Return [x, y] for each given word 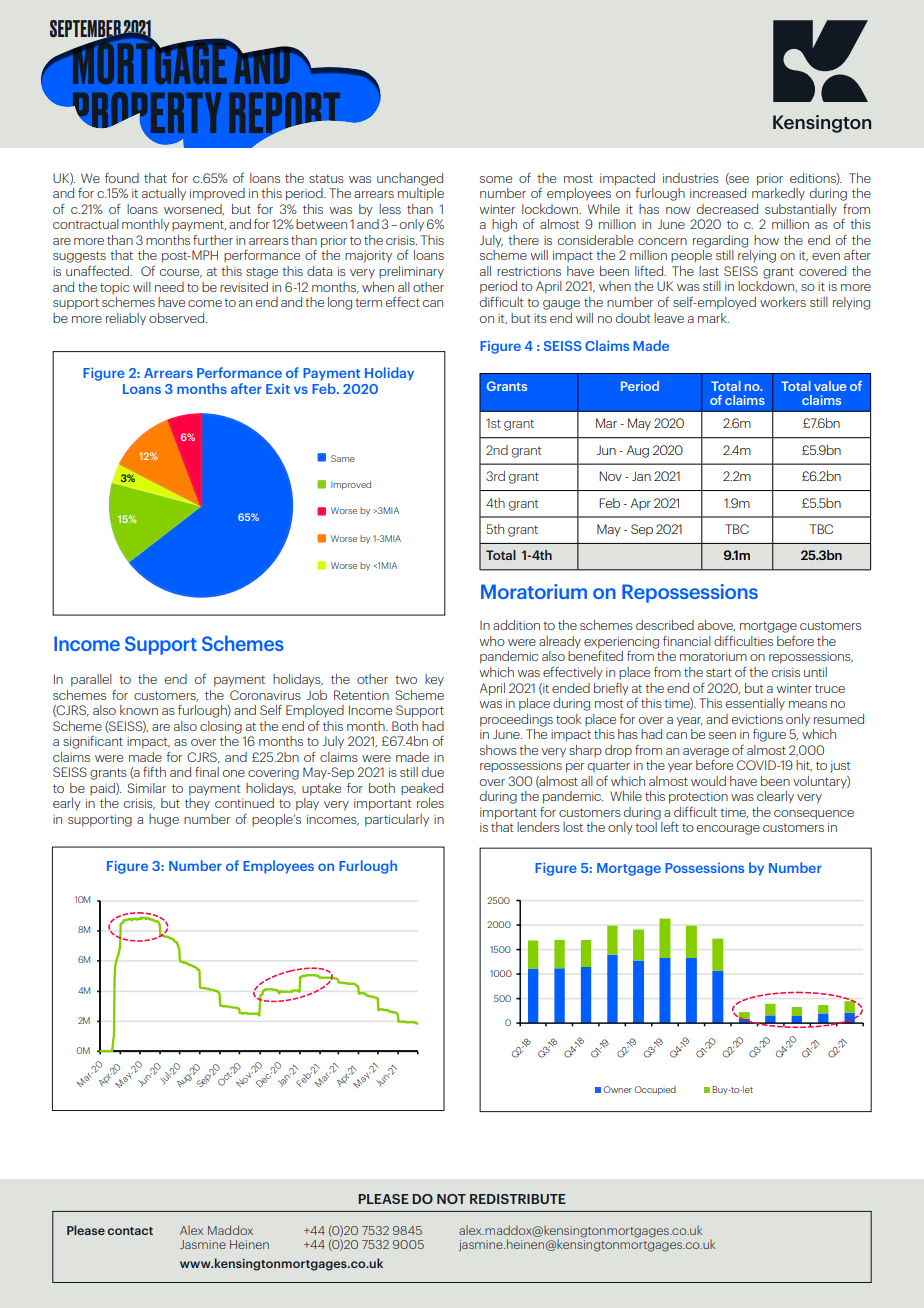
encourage [728, 830]
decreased [727, 209]
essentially [755, 704]
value [830, 386]
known [139, 710]
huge [164, 820]
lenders [538, 827]
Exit [278, 389]
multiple [421, 194]
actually [164, 194]
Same [343, 458]
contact [130, 1231]
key [434, 680]
